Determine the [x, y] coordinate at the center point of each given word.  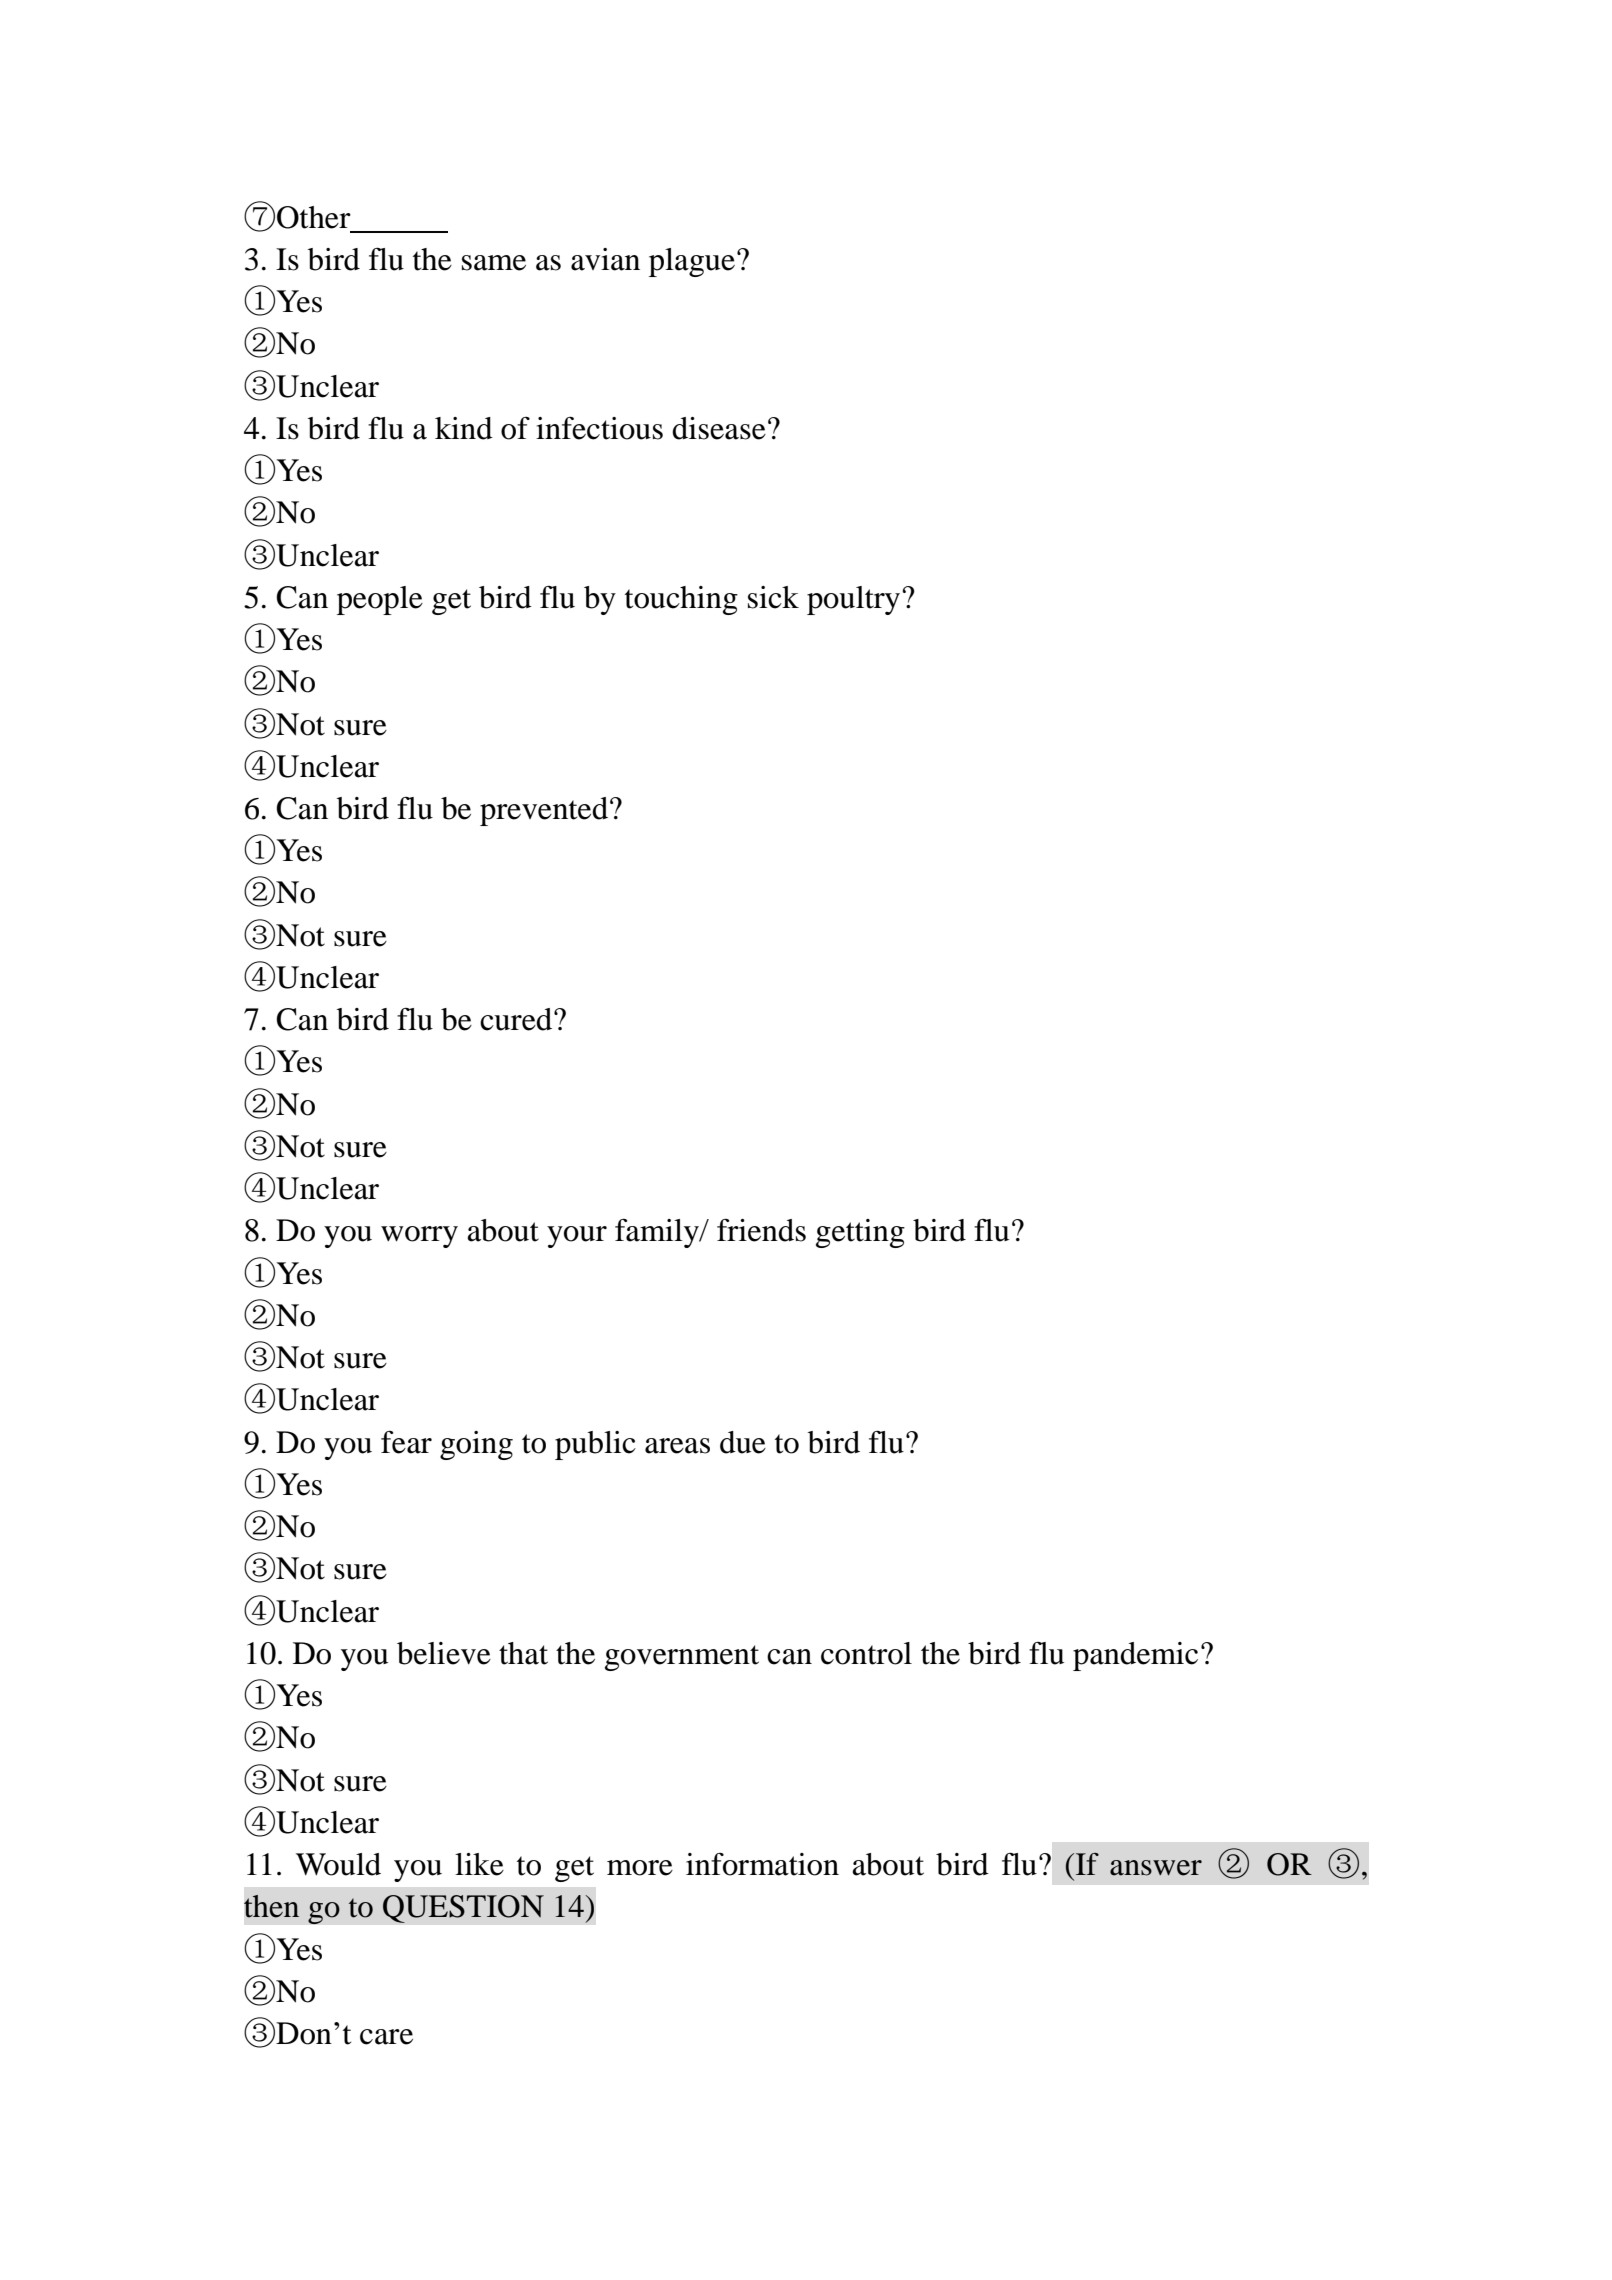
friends [761, 1230]
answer [1156, 1868]
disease [719, 428]
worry [419, 1237]
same [494, 263]
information [762, 1864]
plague [692, 262]
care [386, 2037]
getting [860, 1233]
